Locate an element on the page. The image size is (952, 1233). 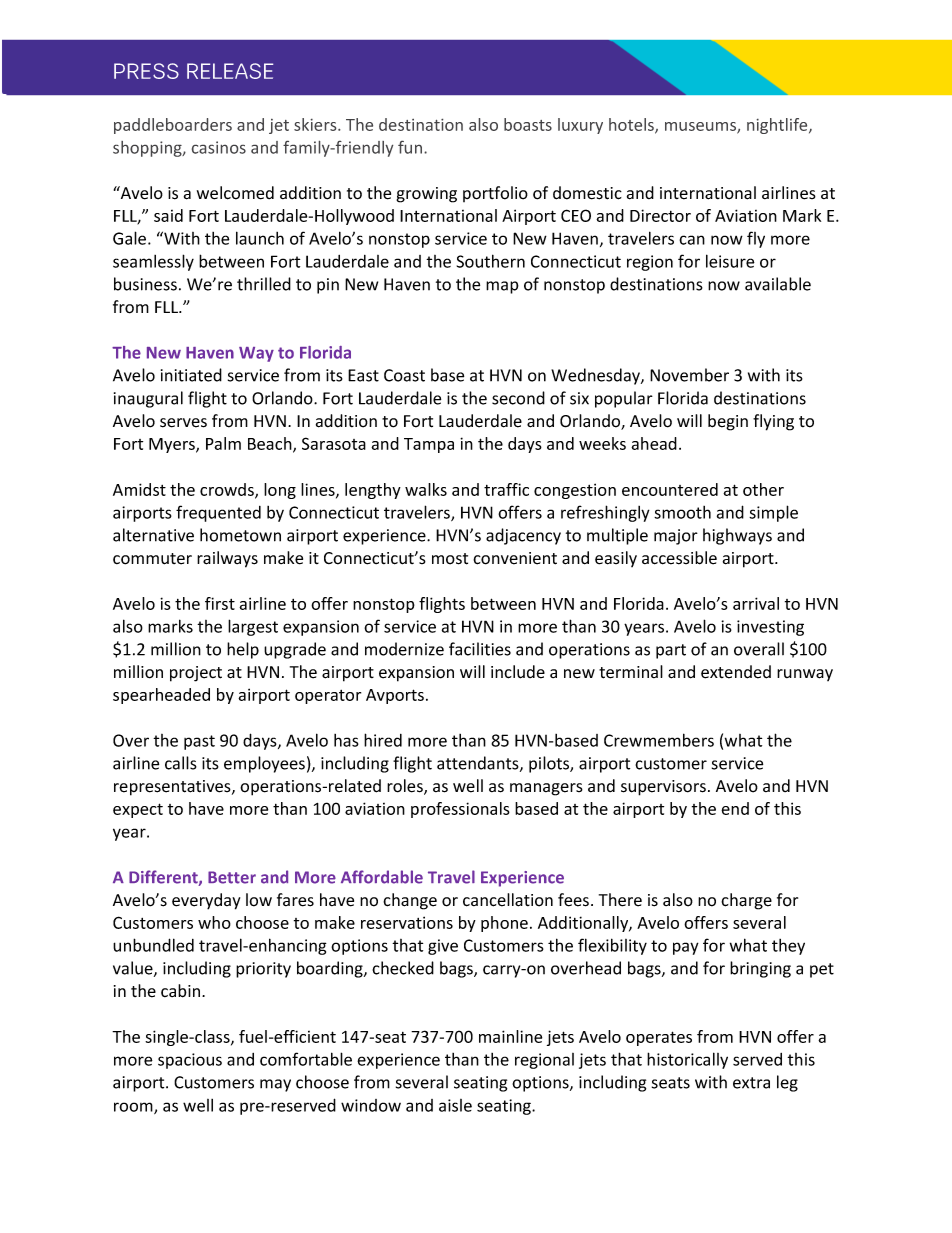
first is located at coordinates (220, 603).
